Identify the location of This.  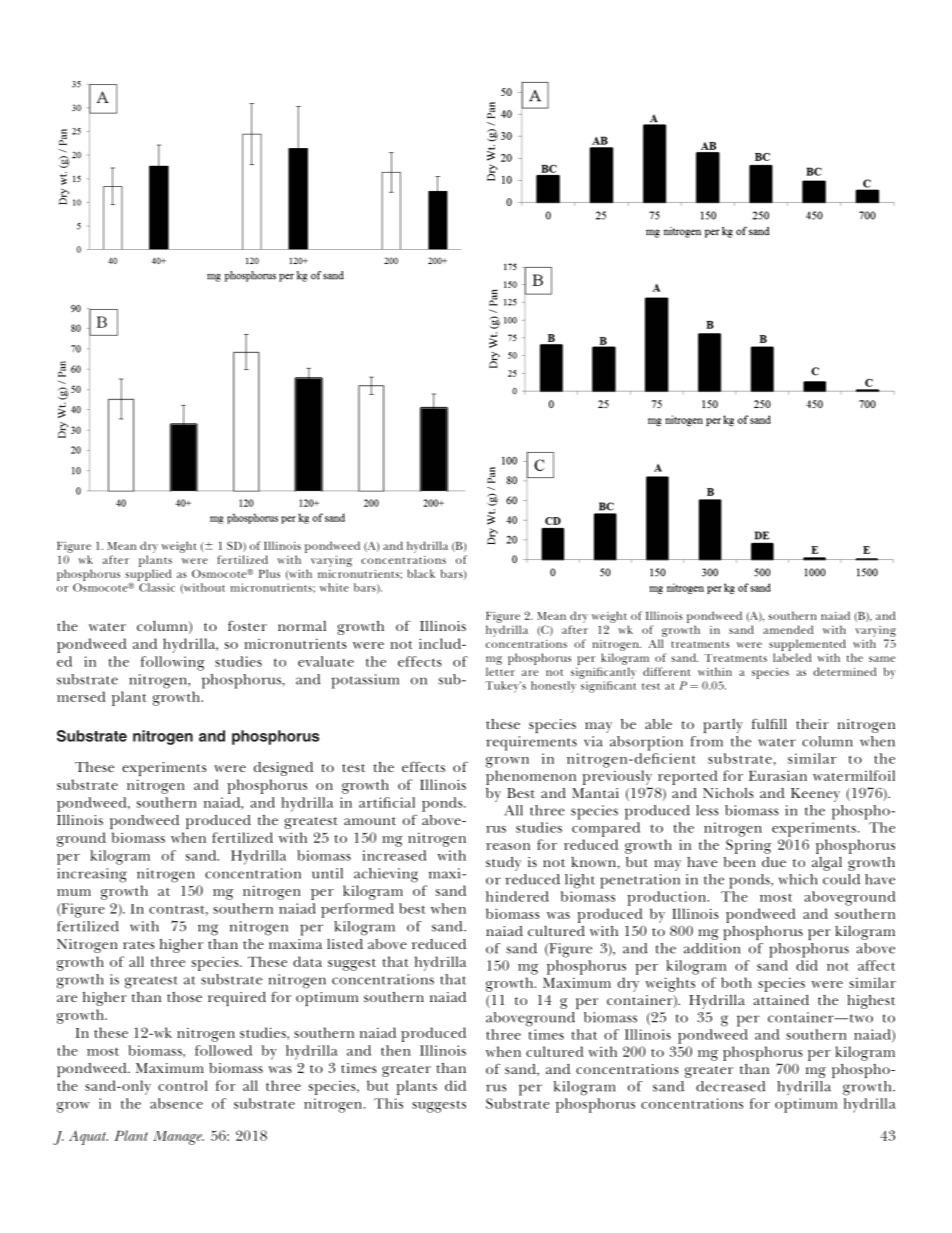
(388, 1103).
